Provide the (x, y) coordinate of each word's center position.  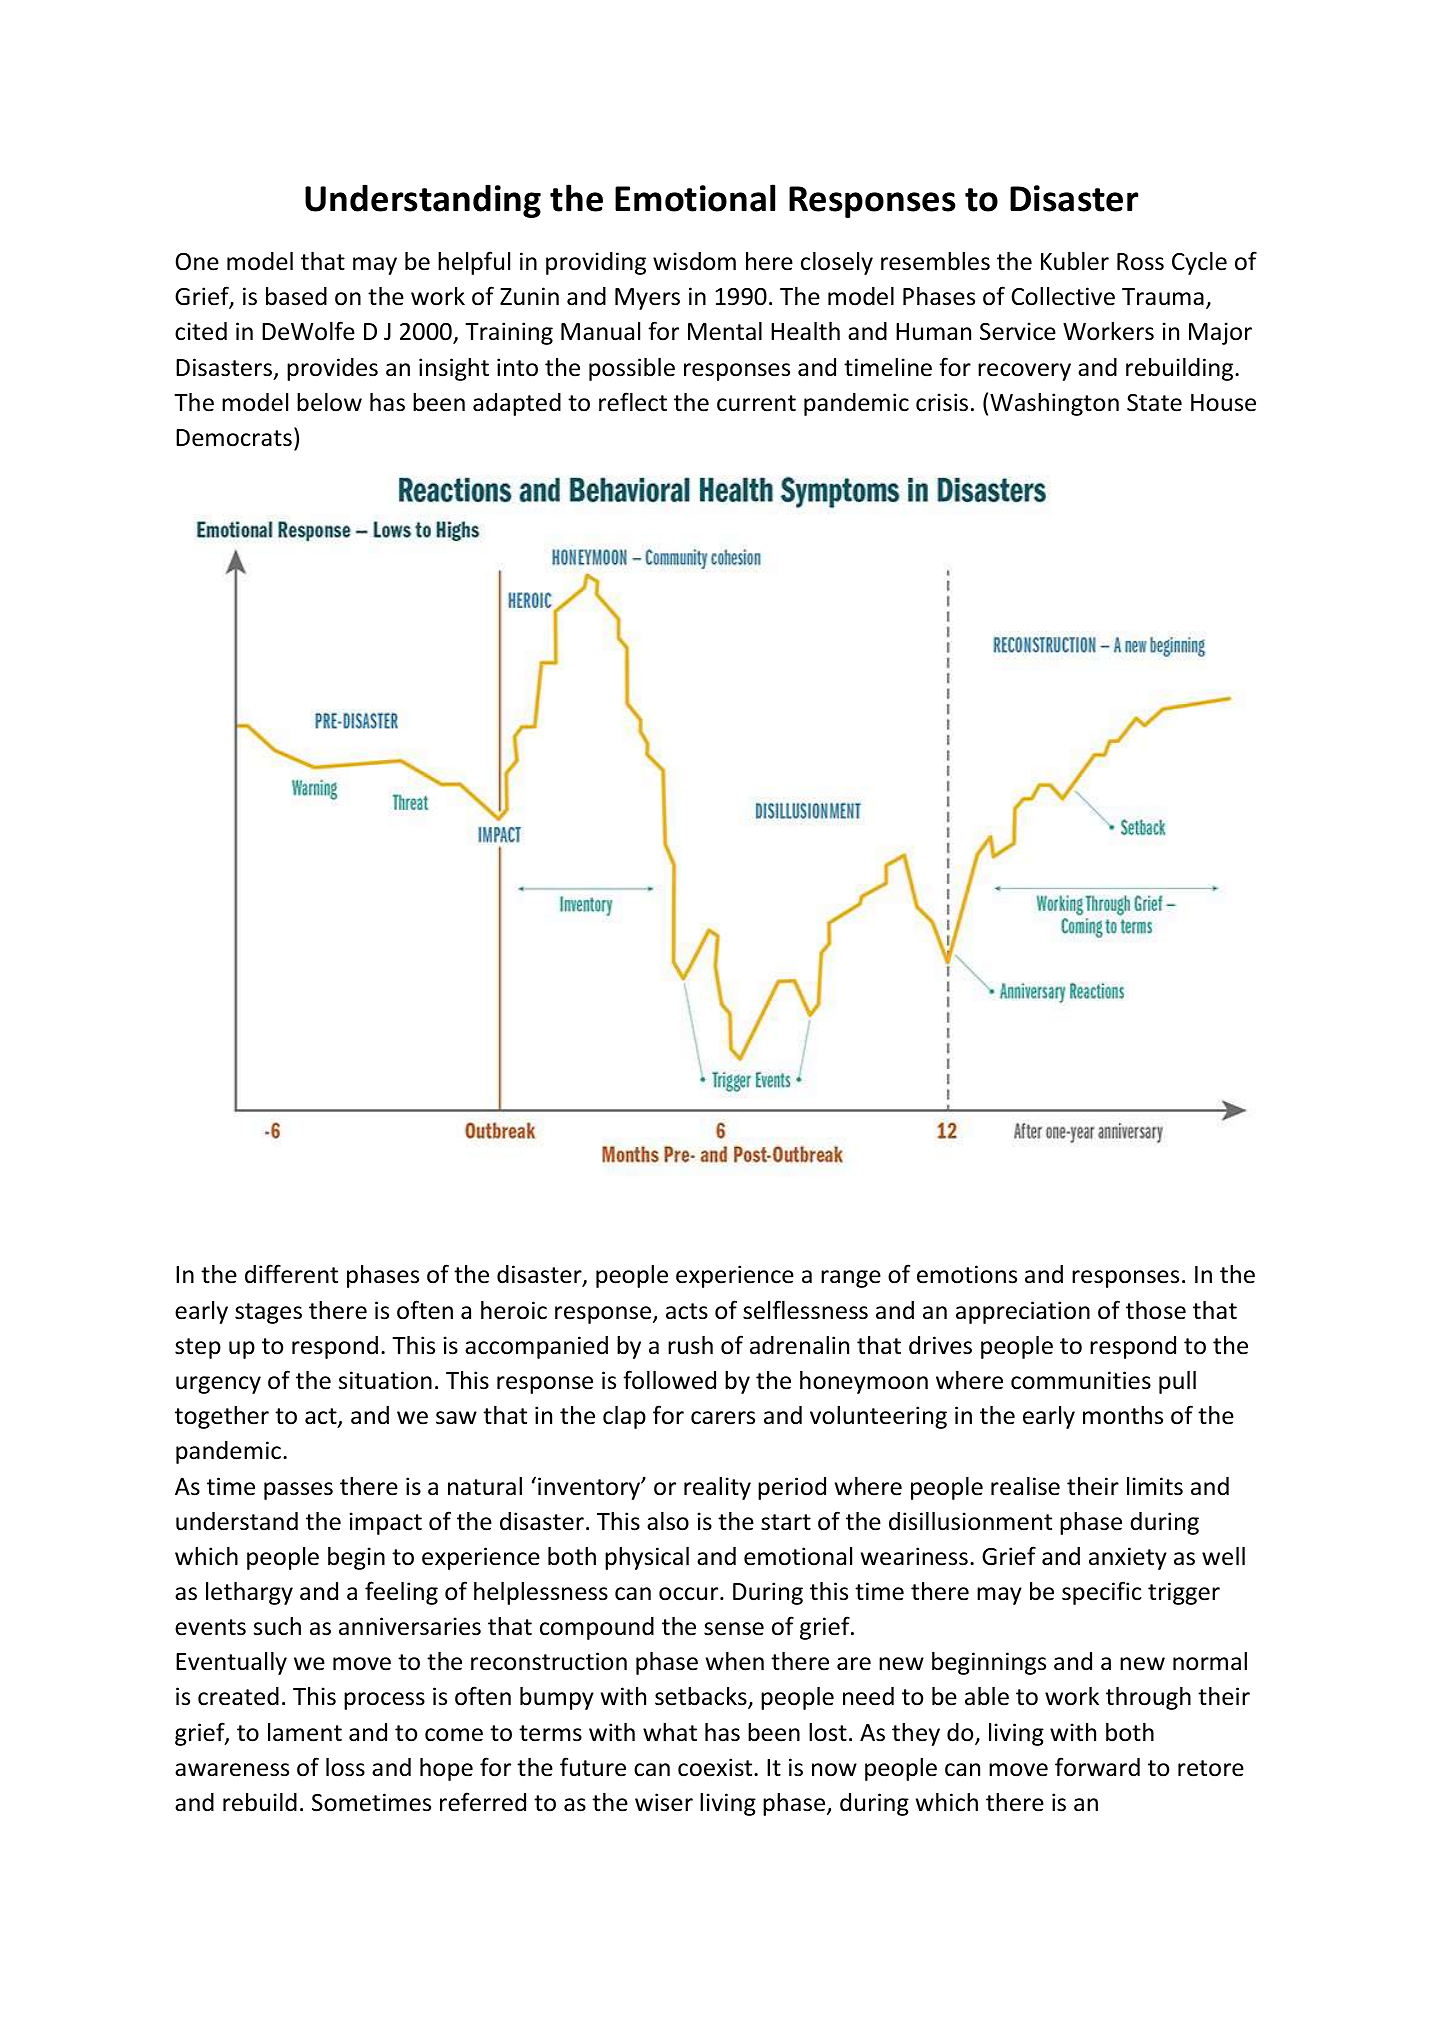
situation (385, 1380)
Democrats (234, 438)
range (851, 1279)
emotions (967, 1274)
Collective (1063, 296)
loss (345, 1767)
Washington (1054, 404)
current (756, 403)
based (296, 296)
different (291, 1274)
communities (1081, 1380)
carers (723, 1418)
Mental (725, 331)
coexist (716, 1767)
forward (1097, 1767)
